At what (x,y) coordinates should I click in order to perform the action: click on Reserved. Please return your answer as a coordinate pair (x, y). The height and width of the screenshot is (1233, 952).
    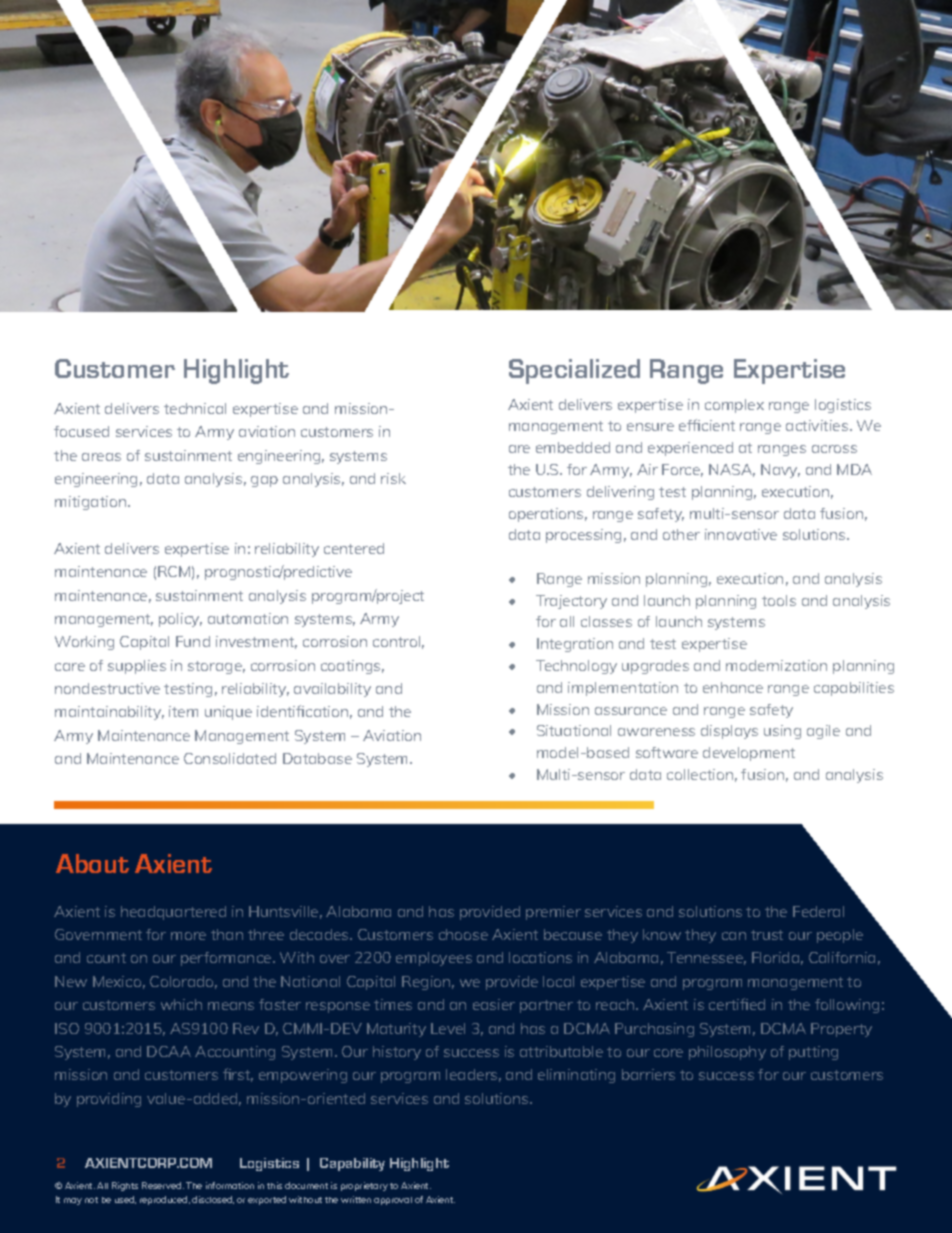
    Looking at the image, I should click on (163, 1185).
